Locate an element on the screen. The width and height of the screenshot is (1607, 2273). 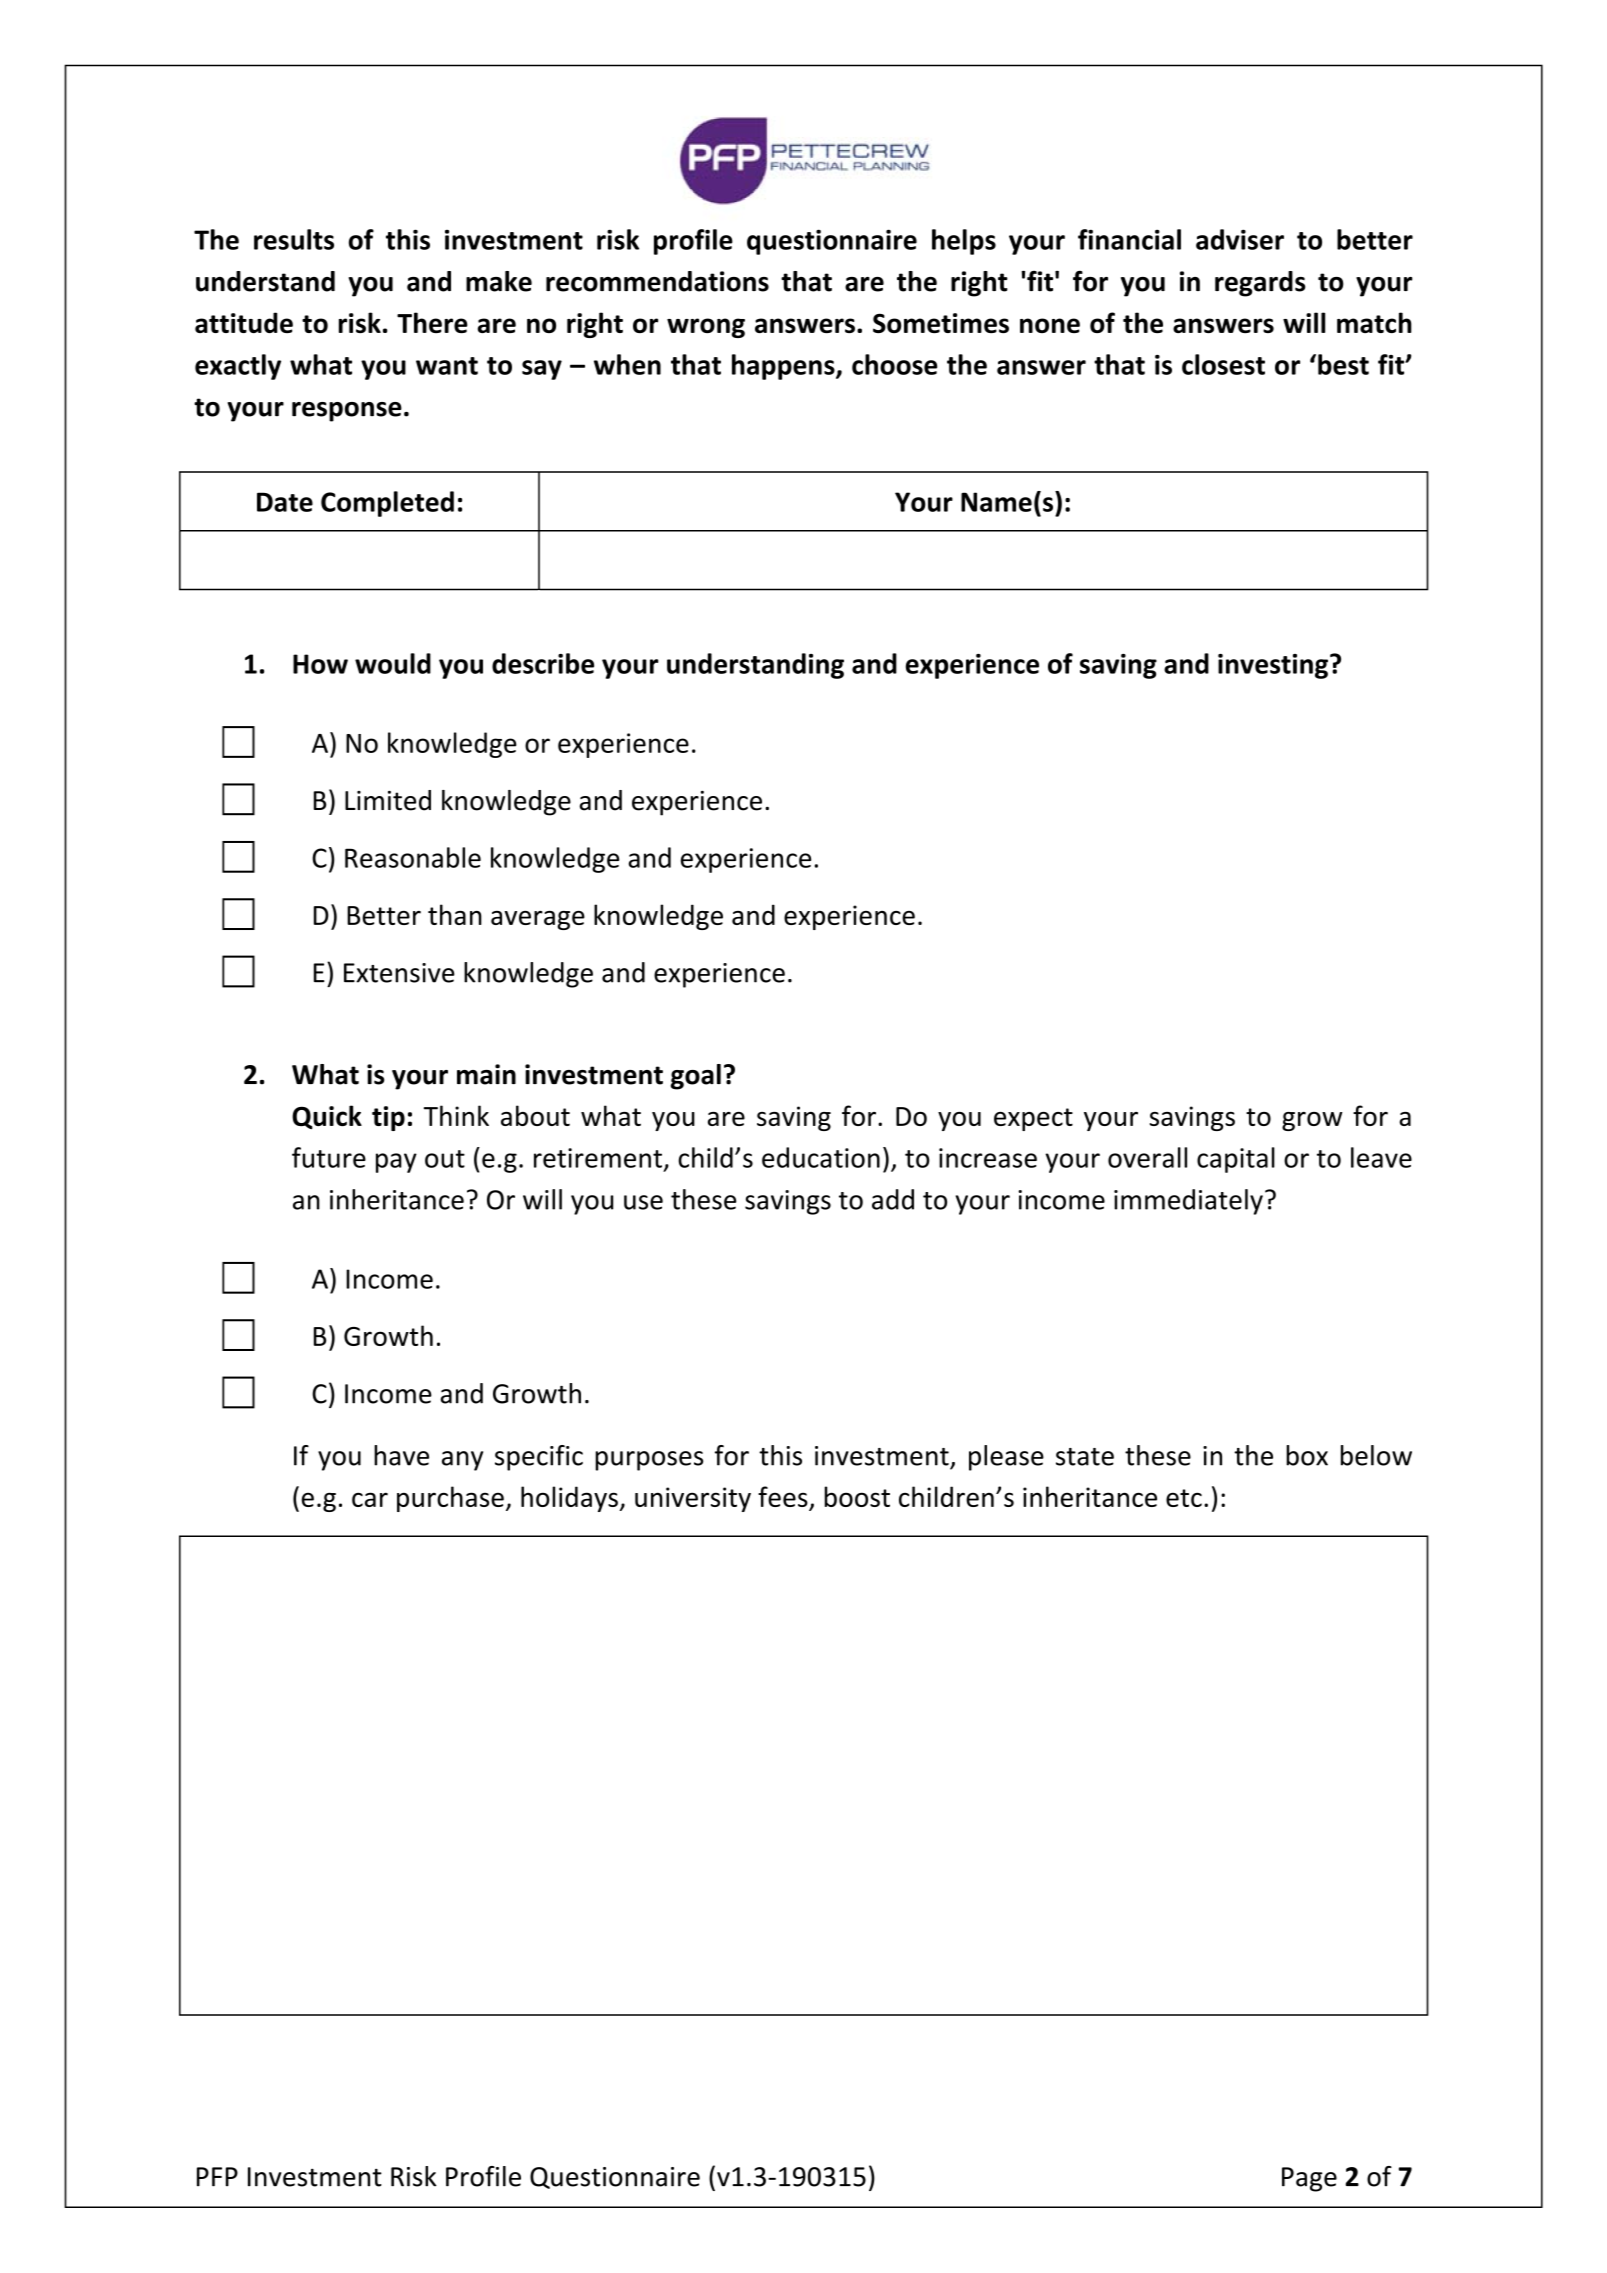
happens is located at coordinates (784, 367).
